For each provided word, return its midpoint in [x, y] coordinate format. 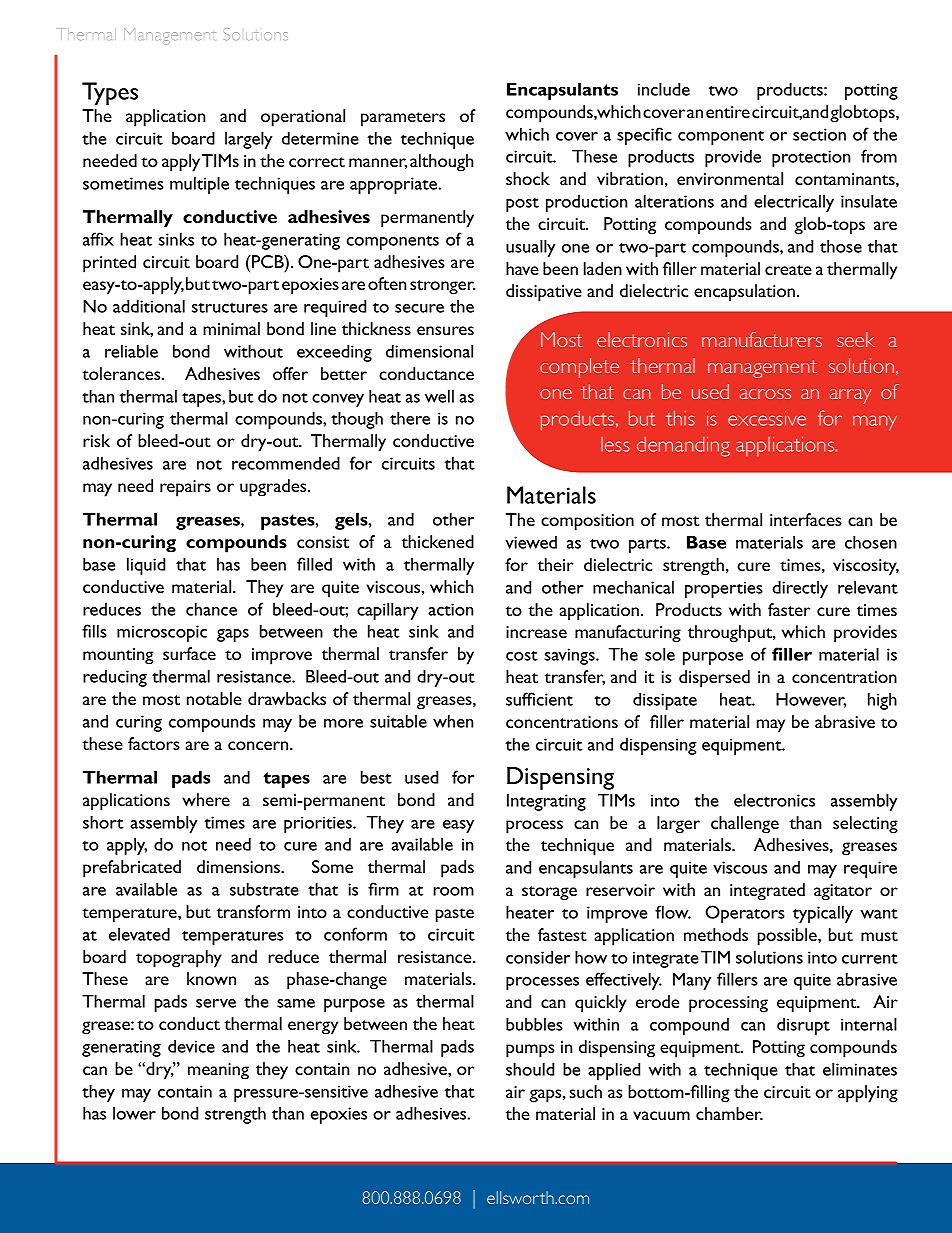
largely [248, 140]
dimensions [239, 866]
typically [823, 914]
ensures [445, 330]
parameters [403, 119]
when [453, 721]
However [811, 700]
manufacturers [762, 339]
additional [149, 306]
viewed [531, 542]
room [453, 891]
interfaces [806, 519]
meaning [218, 1071]
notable [214, 698]
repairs [185, 488]
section [819, 134]
